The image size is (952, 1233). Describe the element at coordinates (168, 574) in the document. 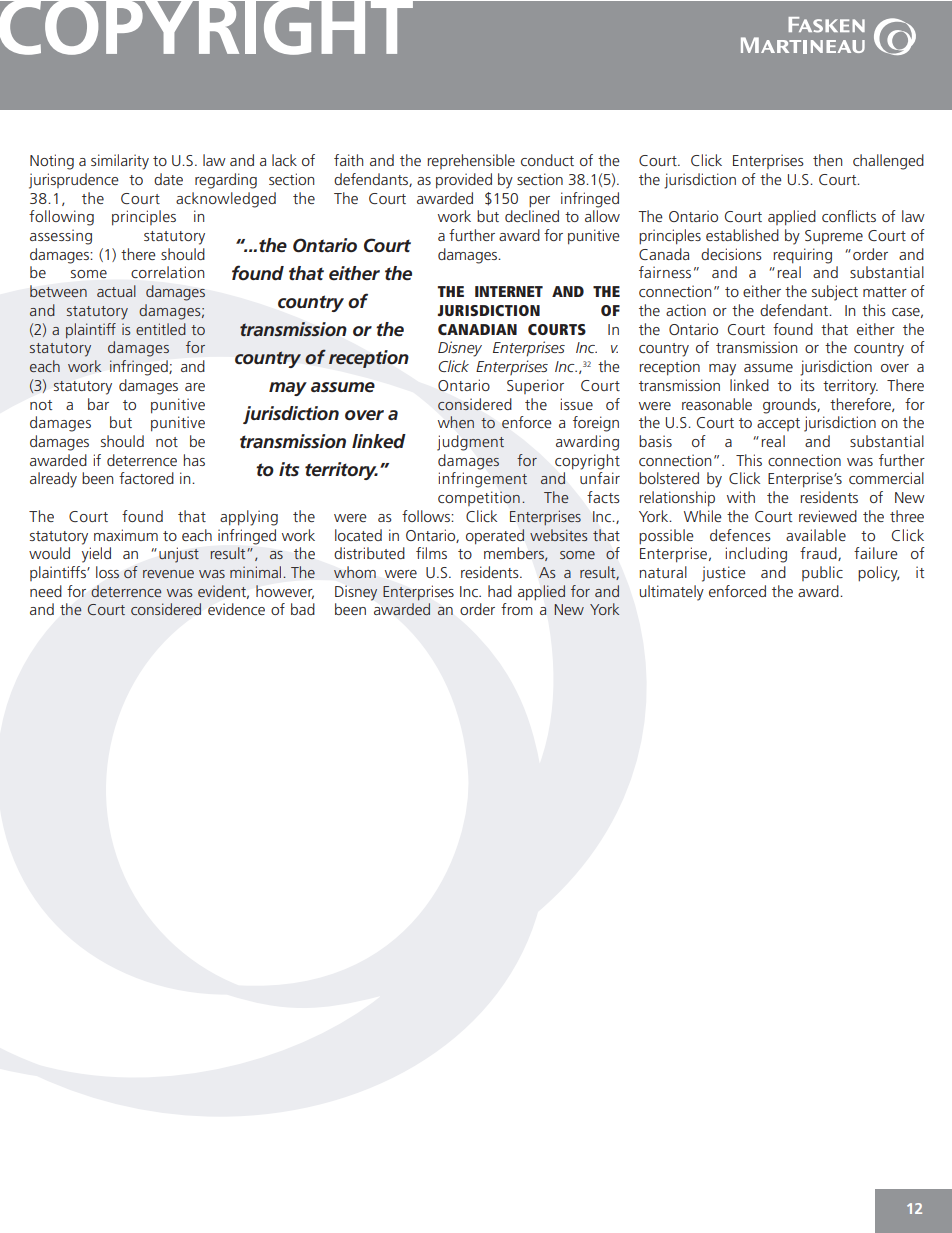

I see `revenue` at that location.
